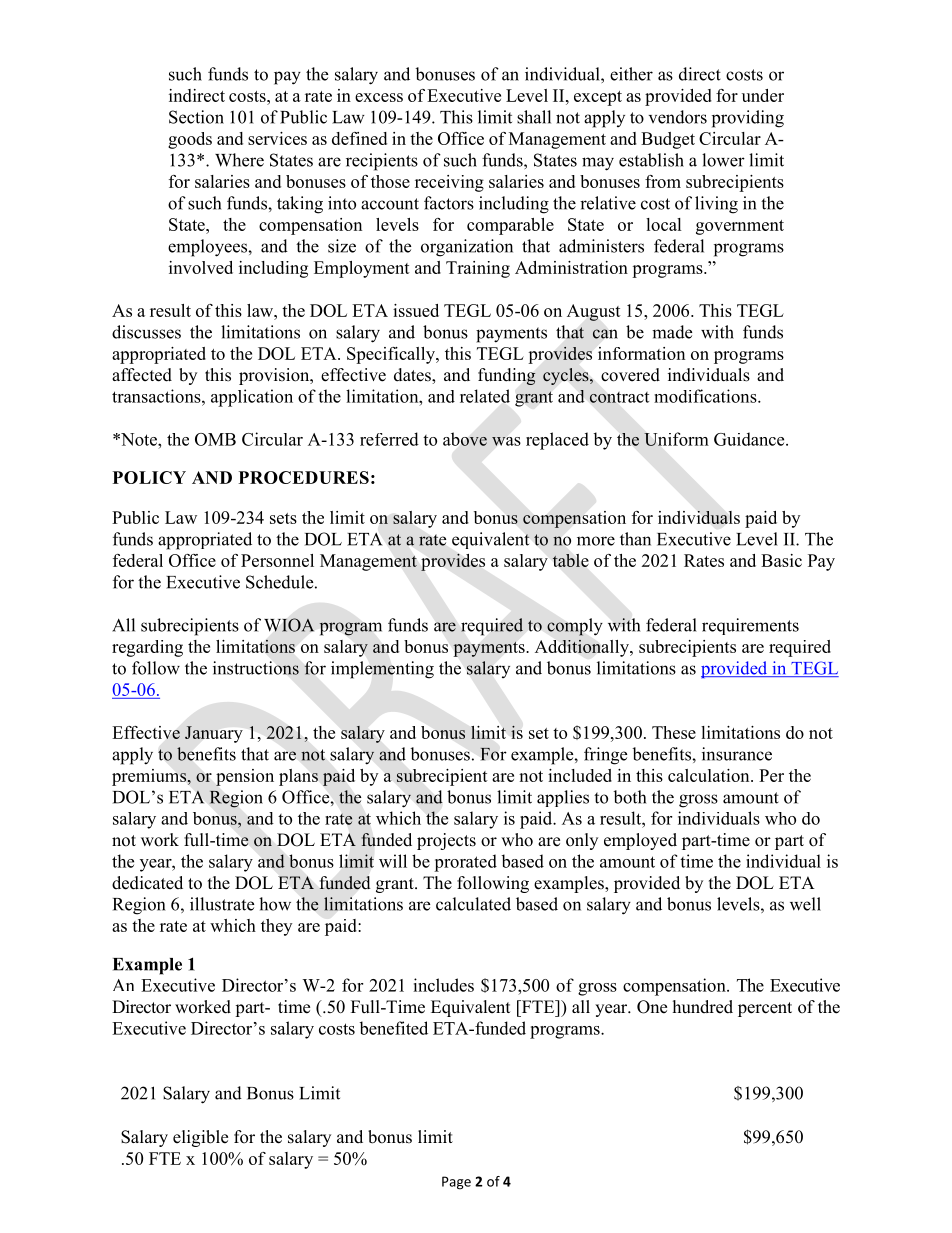 The width and height of the screenshot is (952, 1233). I want to click on providing, so click(748, 119).
